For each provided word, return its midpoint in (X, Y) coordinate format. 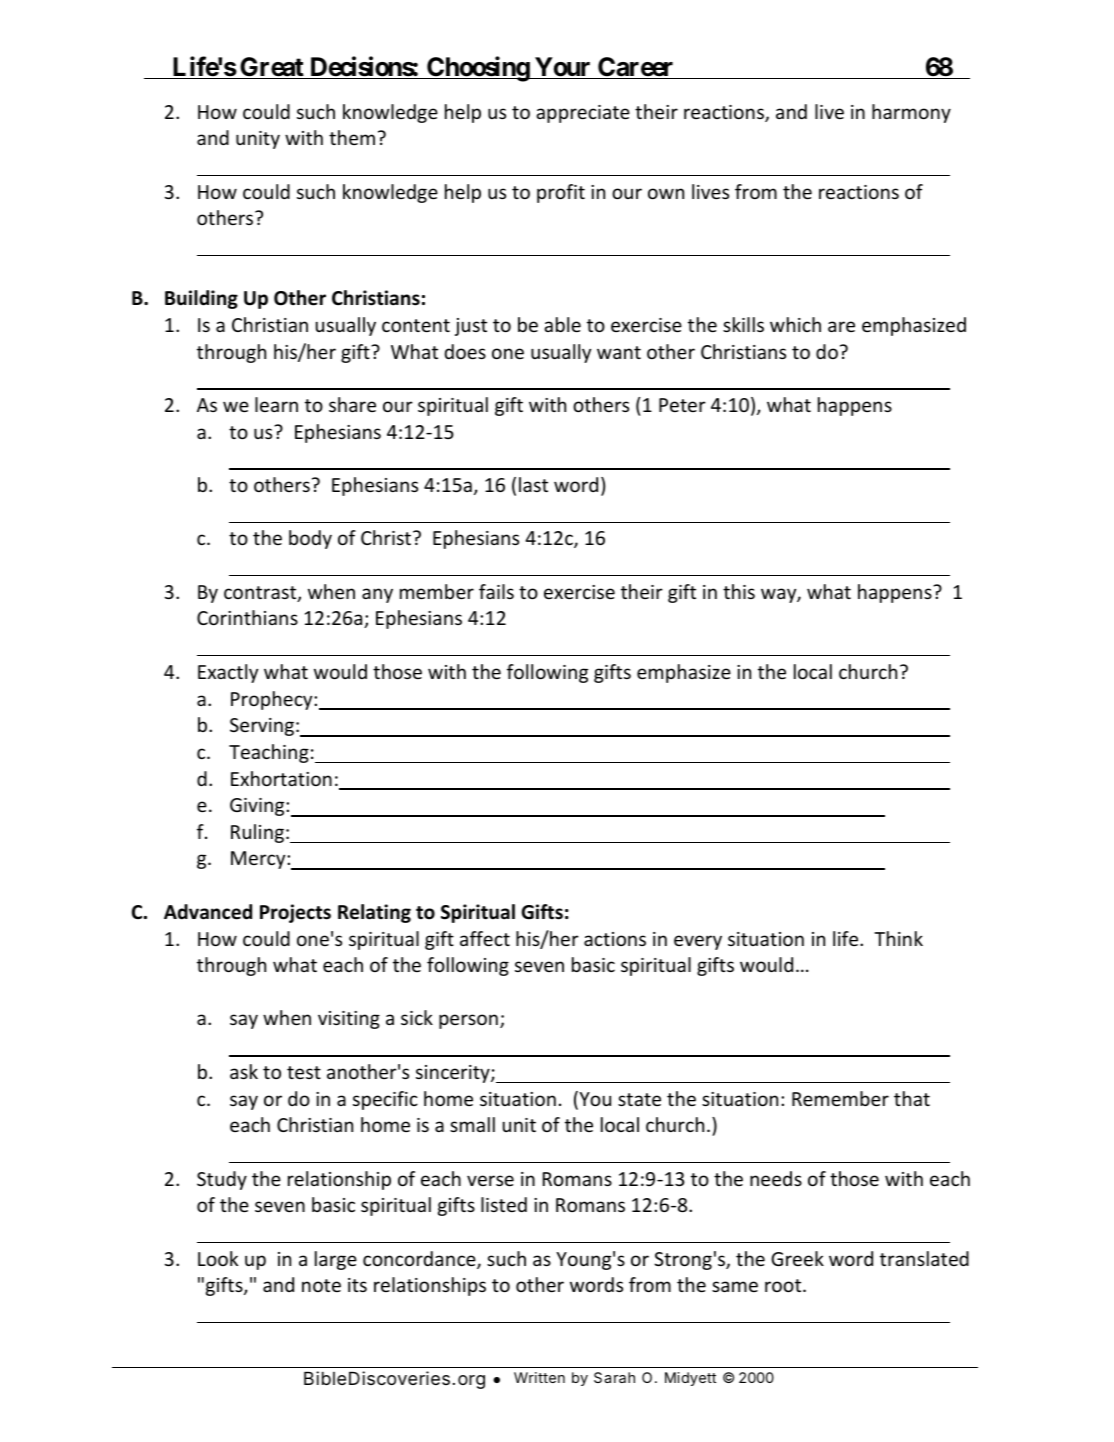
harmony (911, 113)
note (321, 1285)
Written (539, 1377)
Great (272, 68)
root (784, 1285)
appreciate (583, 114)
